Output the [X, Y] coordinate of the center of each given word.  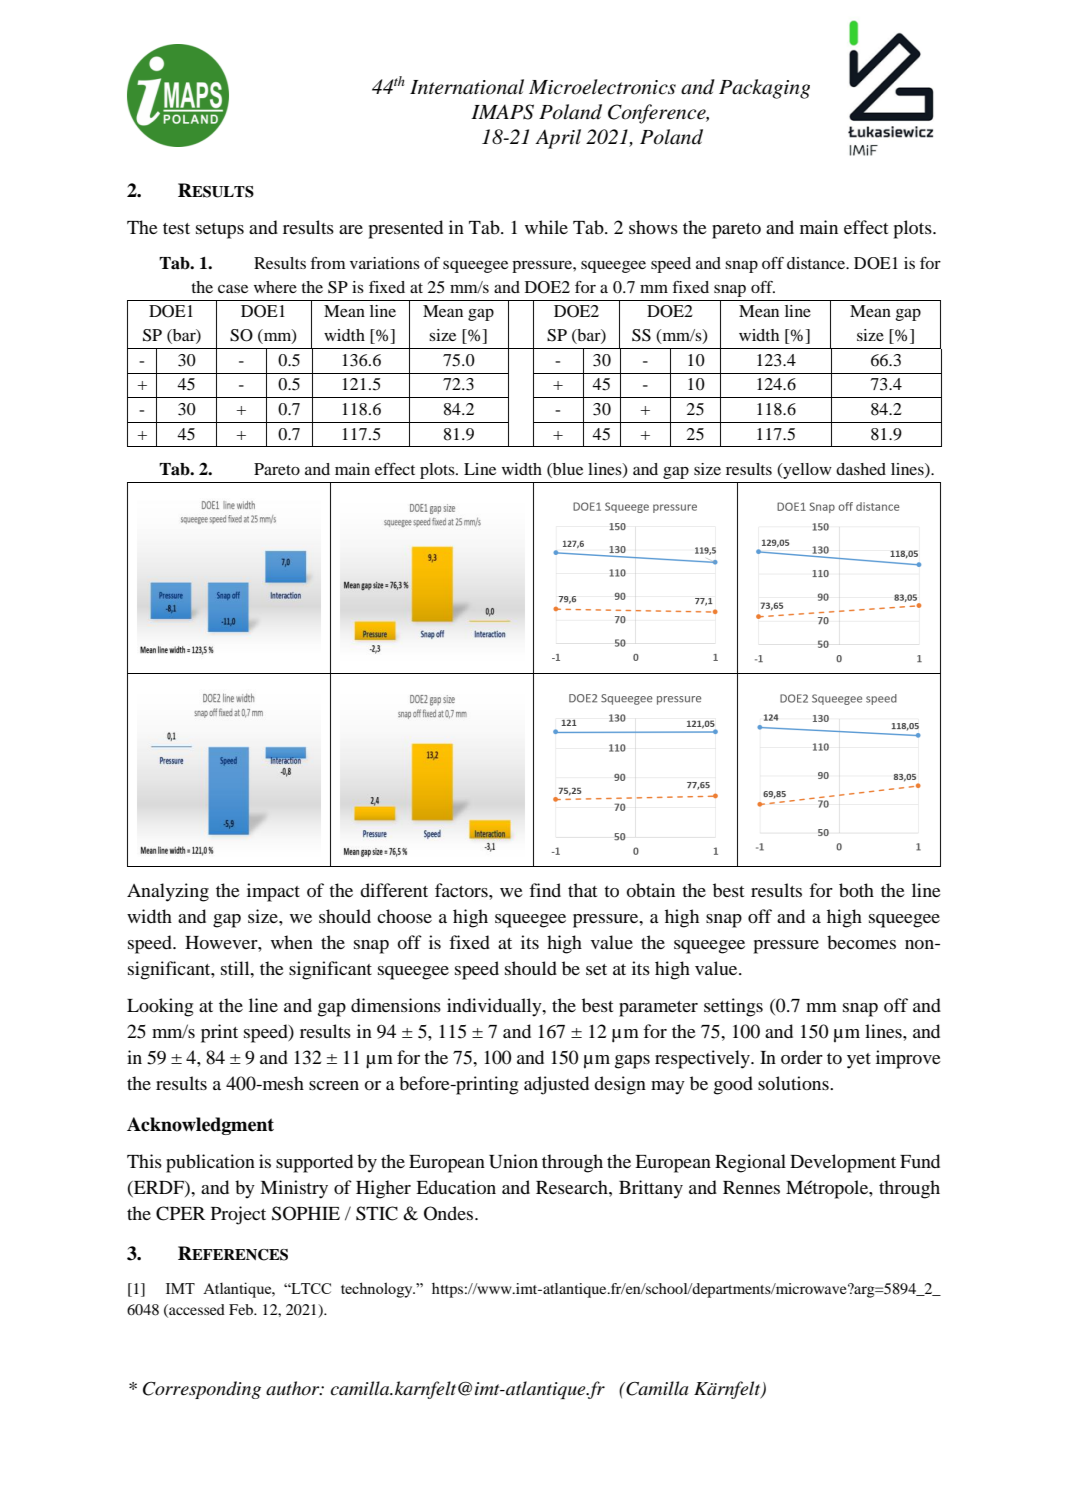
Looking [160, 1007]
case [233, 288]
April [558, 139]
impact [273, 892]
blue [567, 470]
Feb [242, 1309]
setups [220, 231]
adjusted [556, 1085]
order [802, 1057]
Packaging [764, 89]
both [856, 890]
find [545, 890]
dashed [861, 469]
